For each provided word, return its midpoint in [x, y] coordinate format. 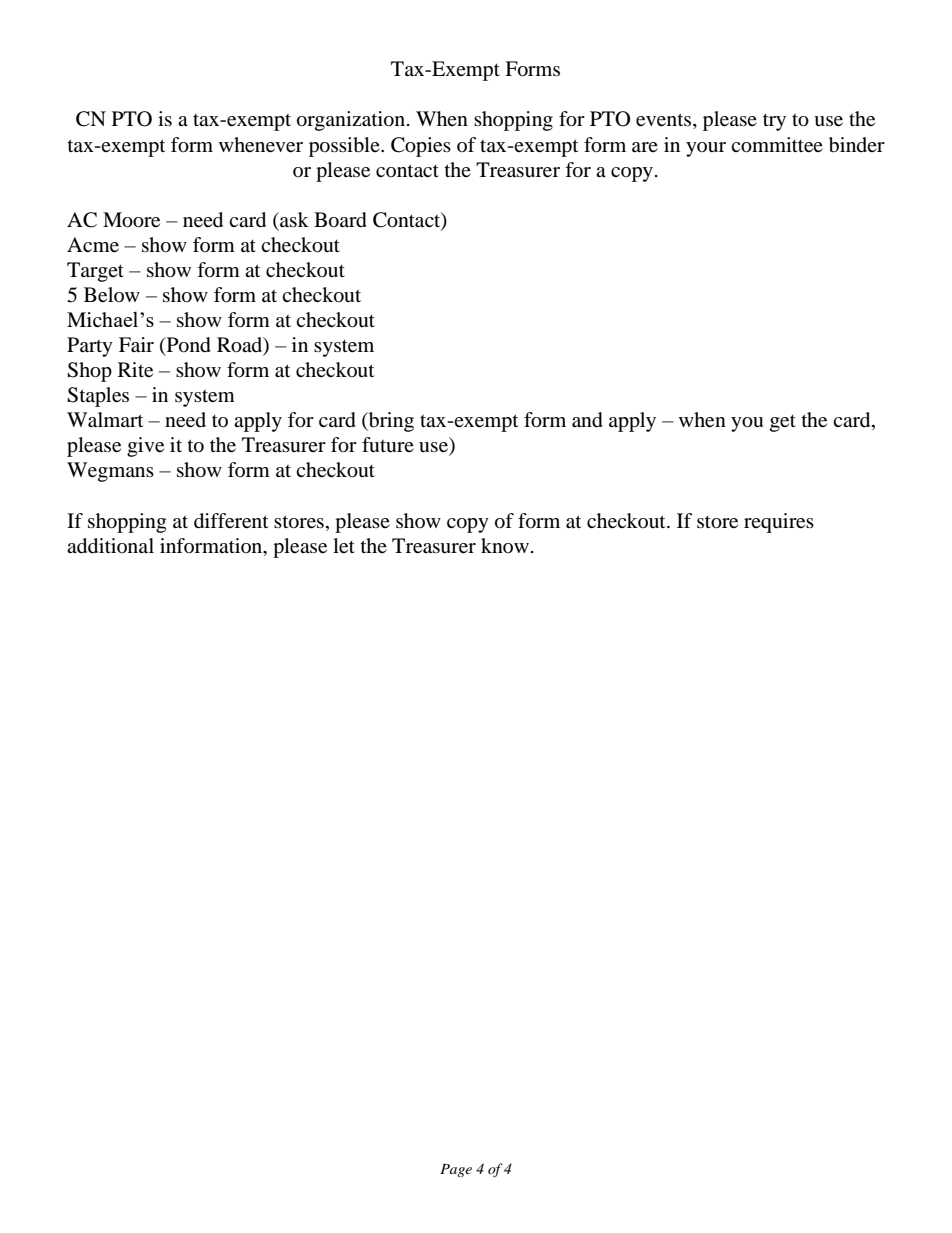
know [505, 545]
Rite [135, 370]
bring [390, 422]
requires [779, 523]
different [231, 521]
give [145, 447]
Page [456, 1170]
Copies [421, 147]
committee [777, 145]
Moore [131, 220]
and [587, 420]
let [344, 546]
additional [110, 546]
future [388, 444]
